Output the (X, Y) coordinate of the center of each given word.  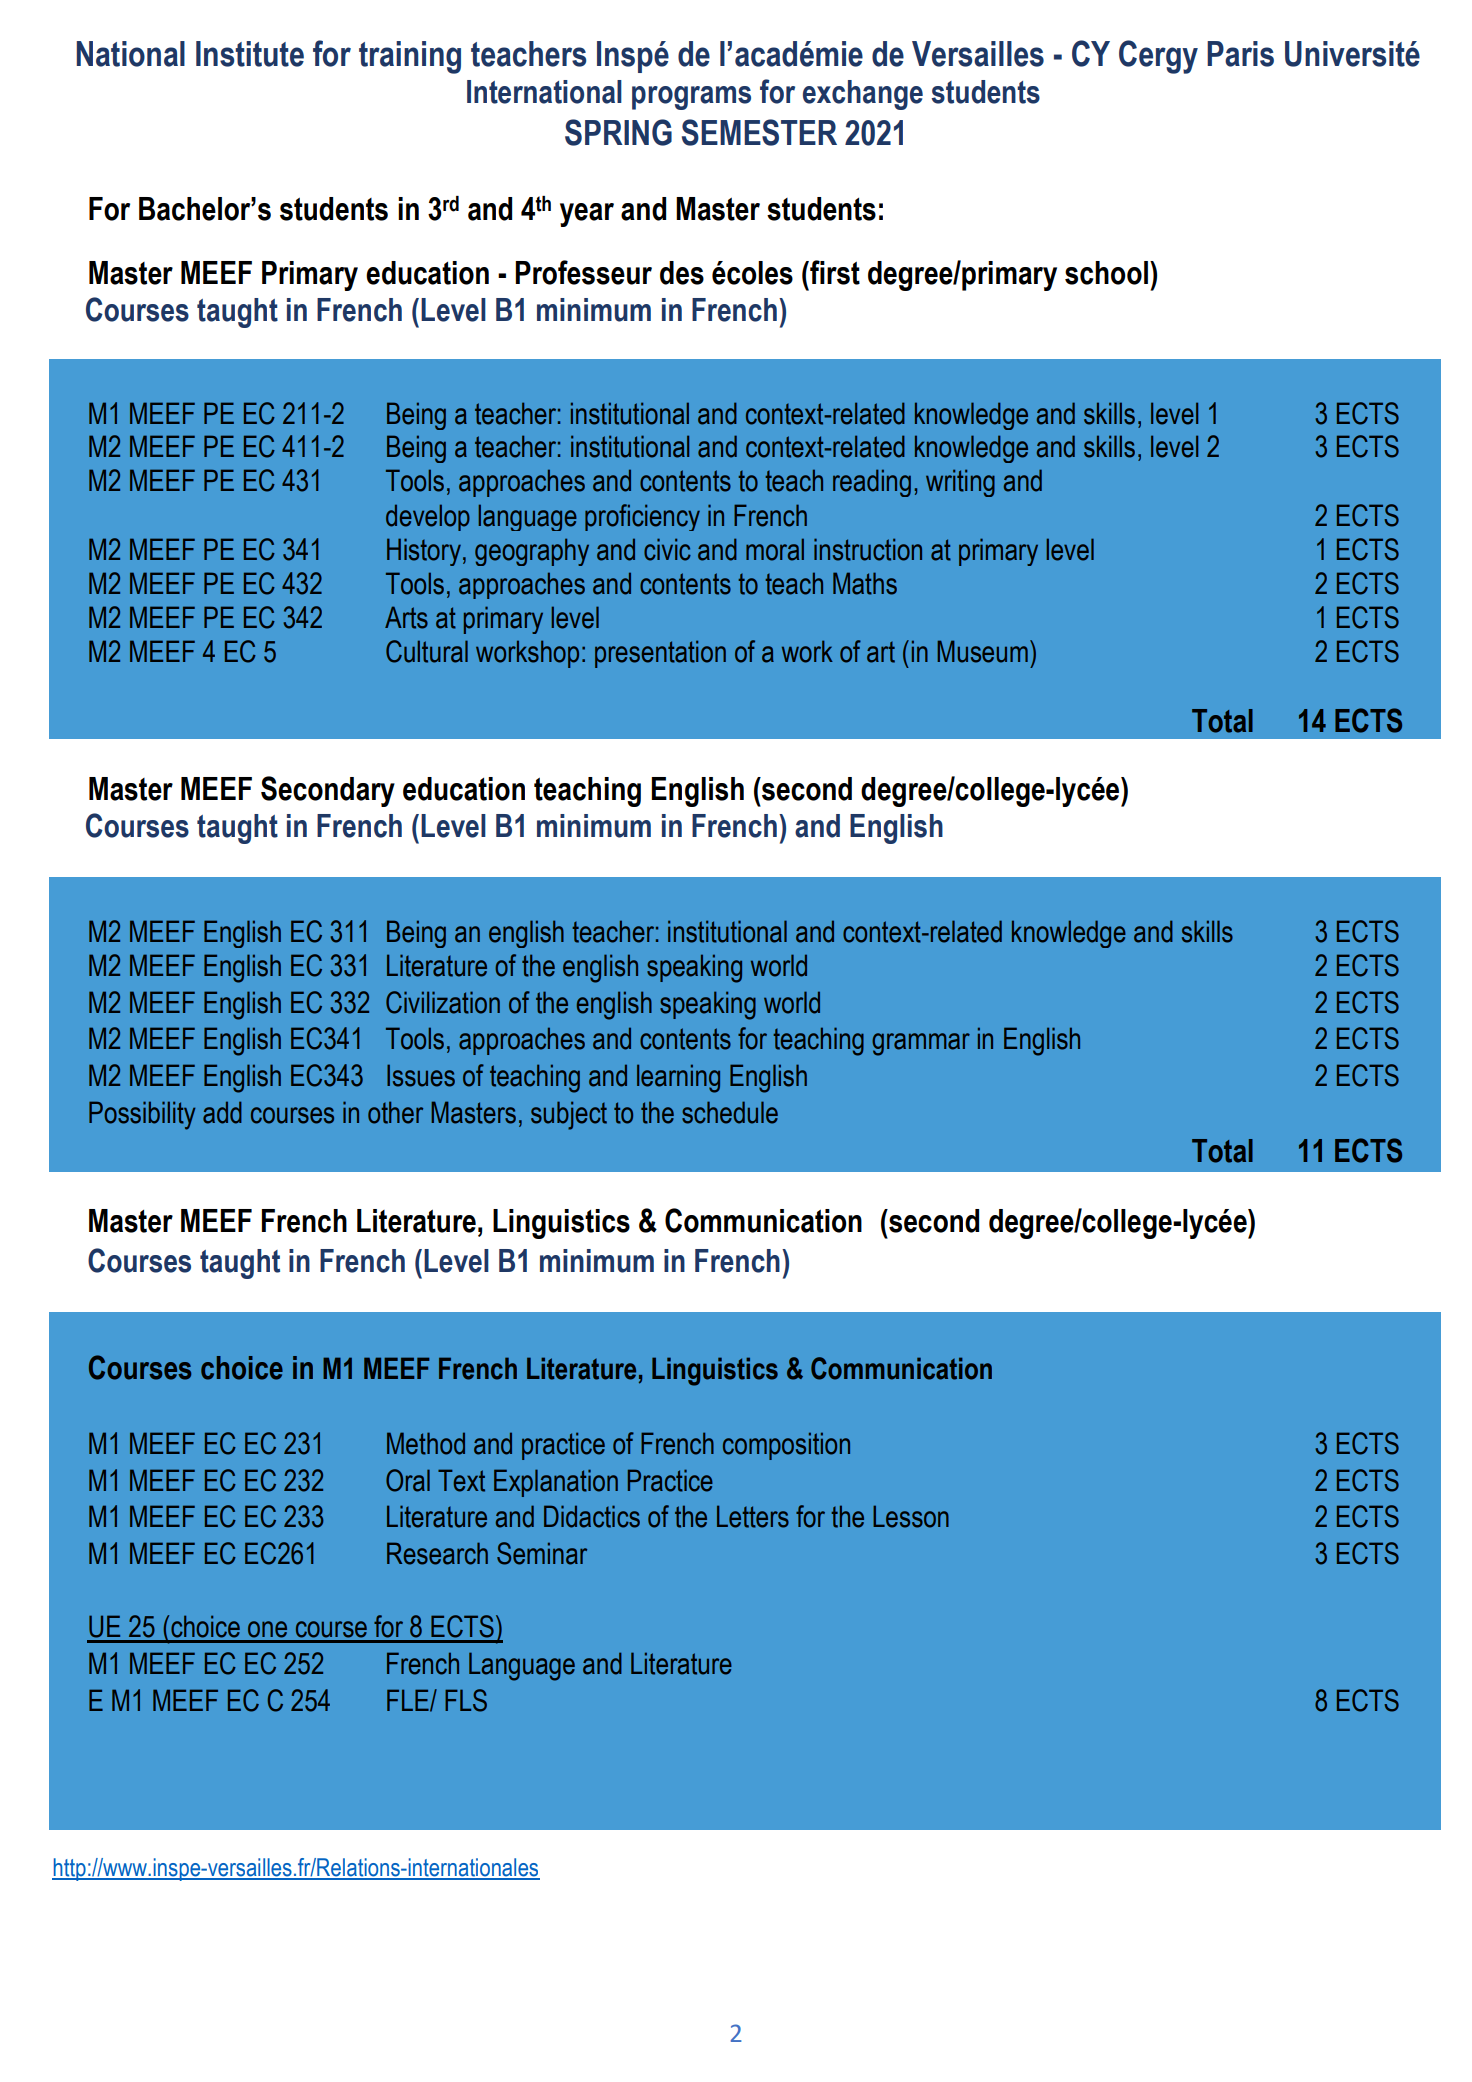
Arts (406, 617)
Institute (250, 54)
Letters (753, 1516)
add (222, 1112)
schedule (730, 1112)
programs (691, 98)
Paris (1240, 54)
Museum (982, 651)
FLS (466, 1700)
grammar (921, 1044)
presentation (660, 654)
